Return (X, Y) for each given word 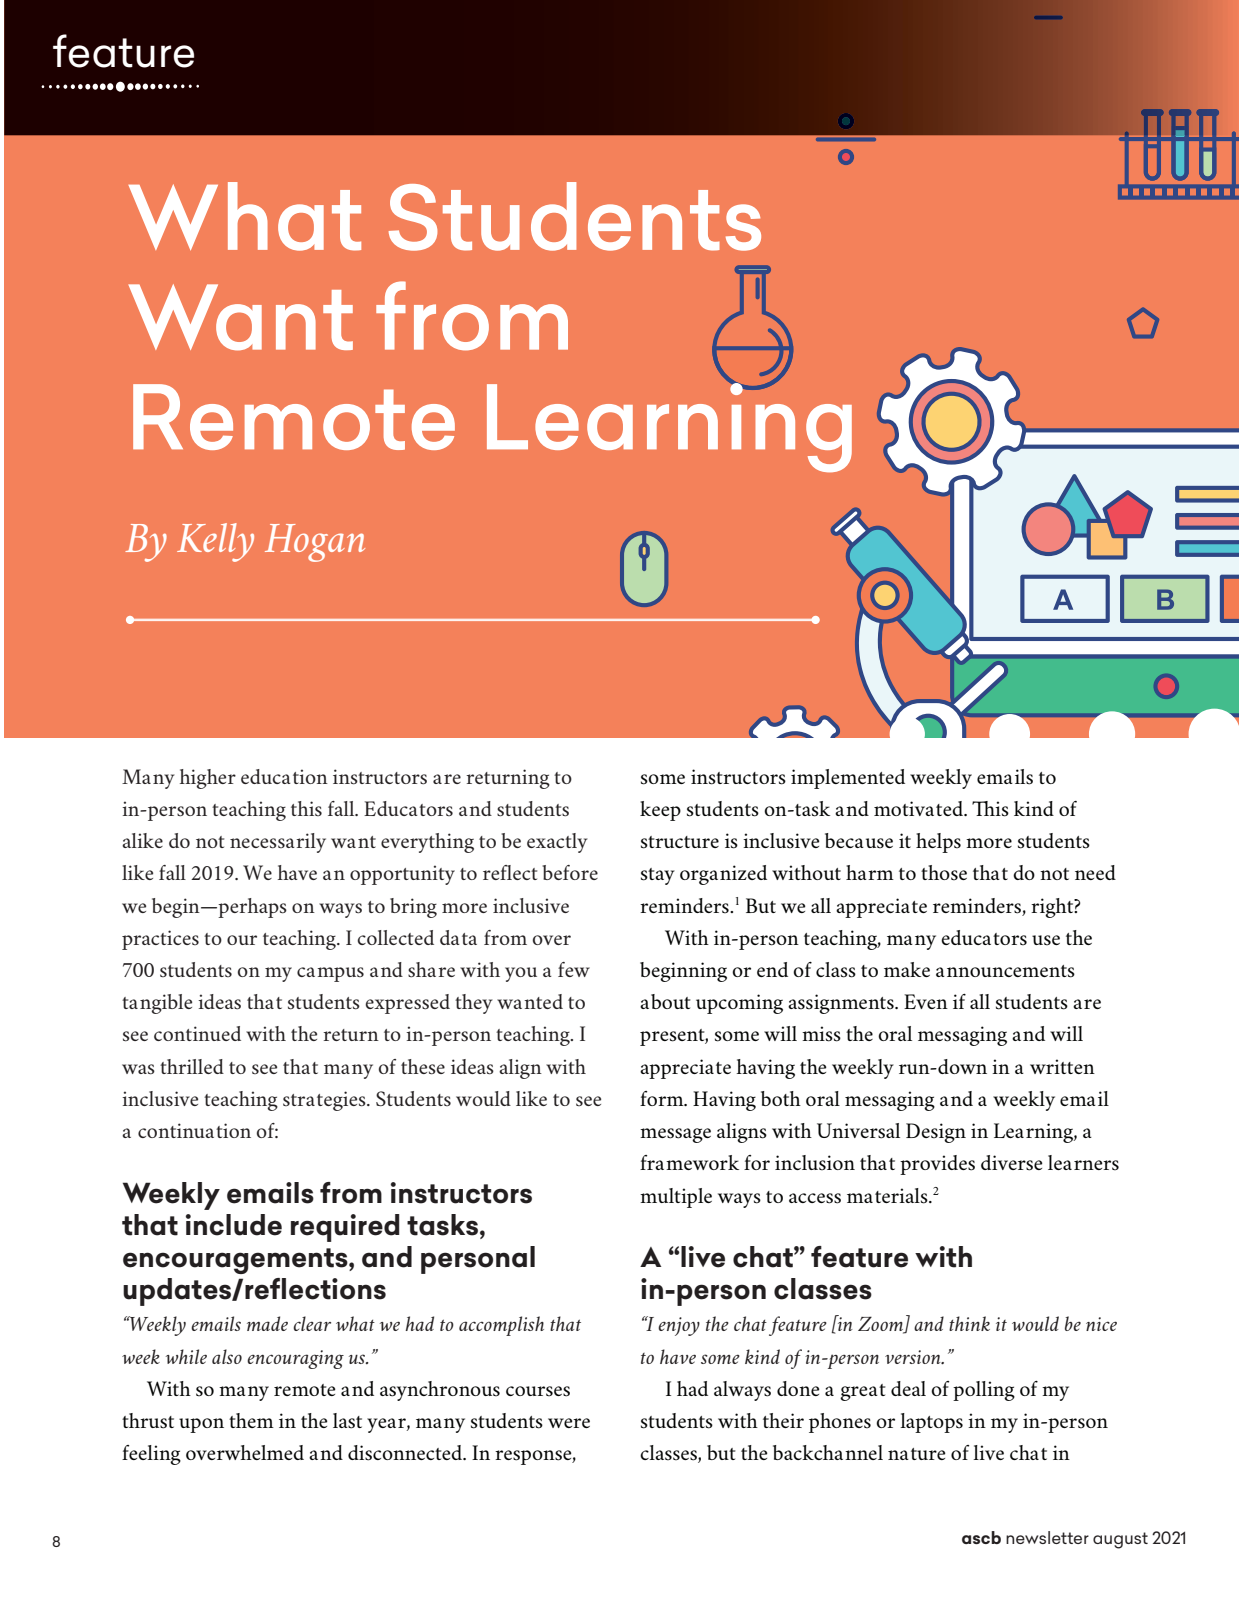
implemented (848, 779)
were (569, 1423)
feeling (151, 1455)
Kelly (215, 542)
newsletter (1047, 1537)
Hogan (315, 543)
